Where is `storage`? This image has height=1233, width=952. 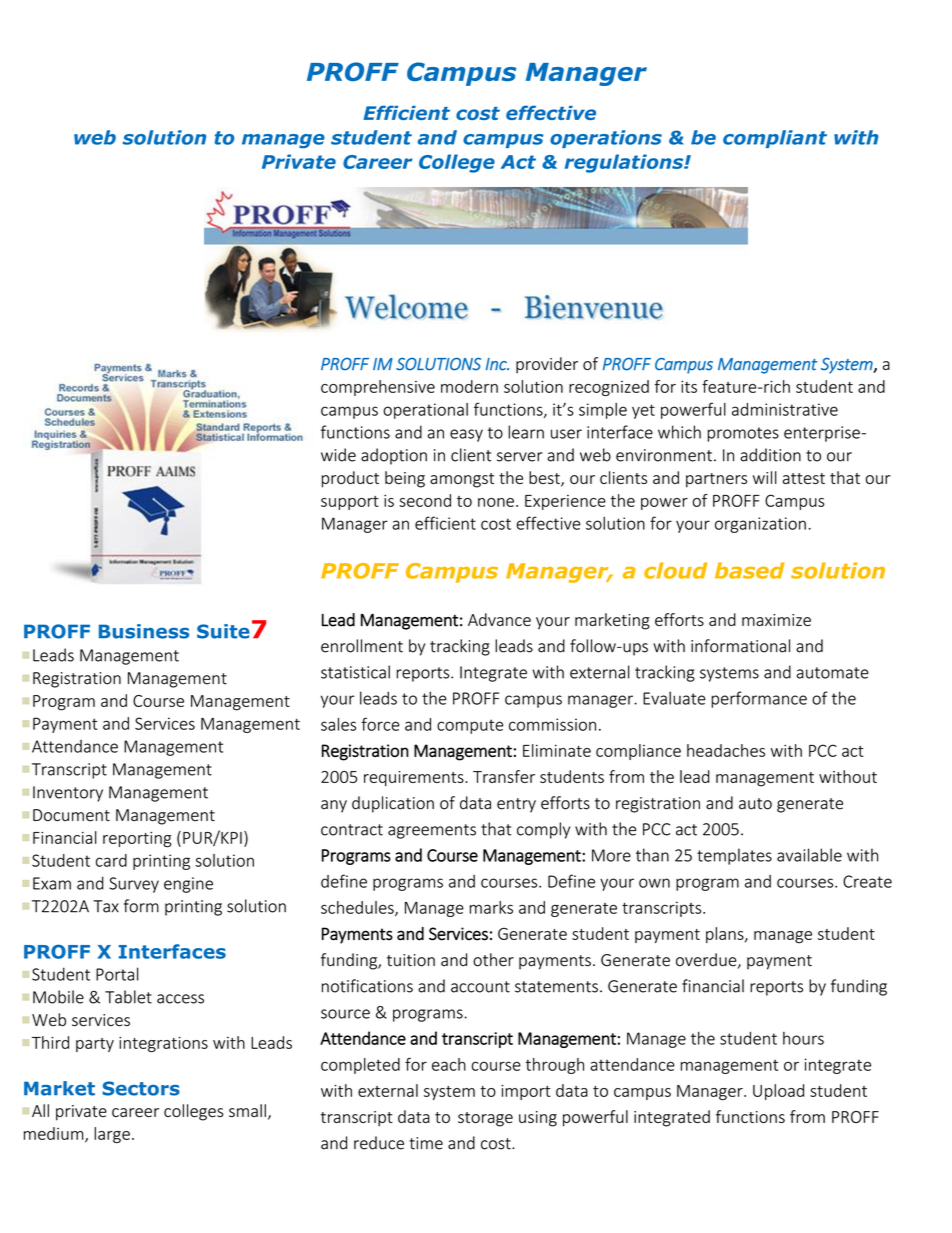 storage is located at coordinates (485, 1119).
